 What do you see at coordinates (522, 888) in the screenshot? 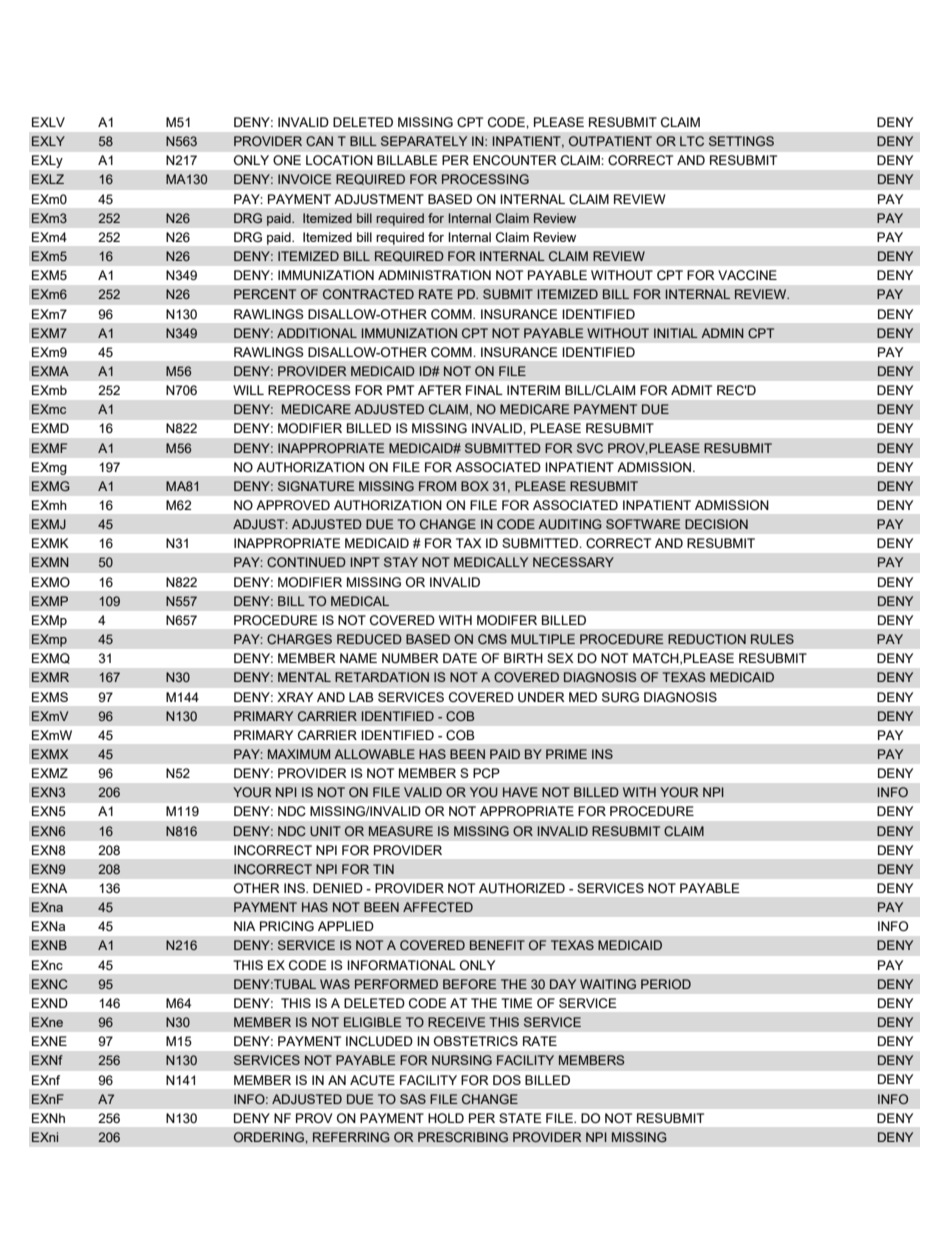
I see `AUTHORIZED` at bounding box center [522, 888].
